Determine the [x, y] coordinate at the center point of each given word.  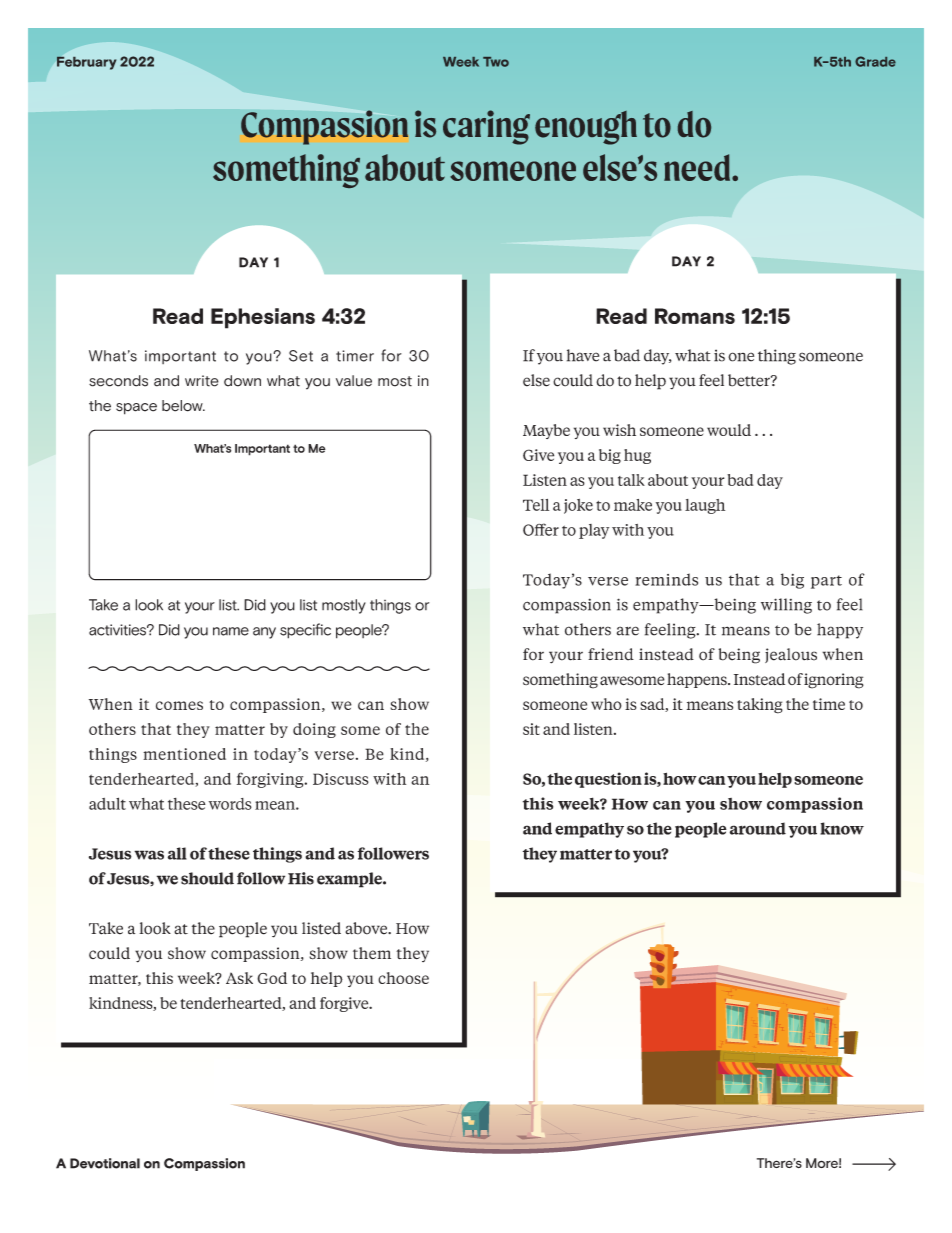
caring [486, 127]
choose [403, 978]
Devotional [105, 1163]
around [758, 828]
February [86, 63]
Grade [875, 61]
